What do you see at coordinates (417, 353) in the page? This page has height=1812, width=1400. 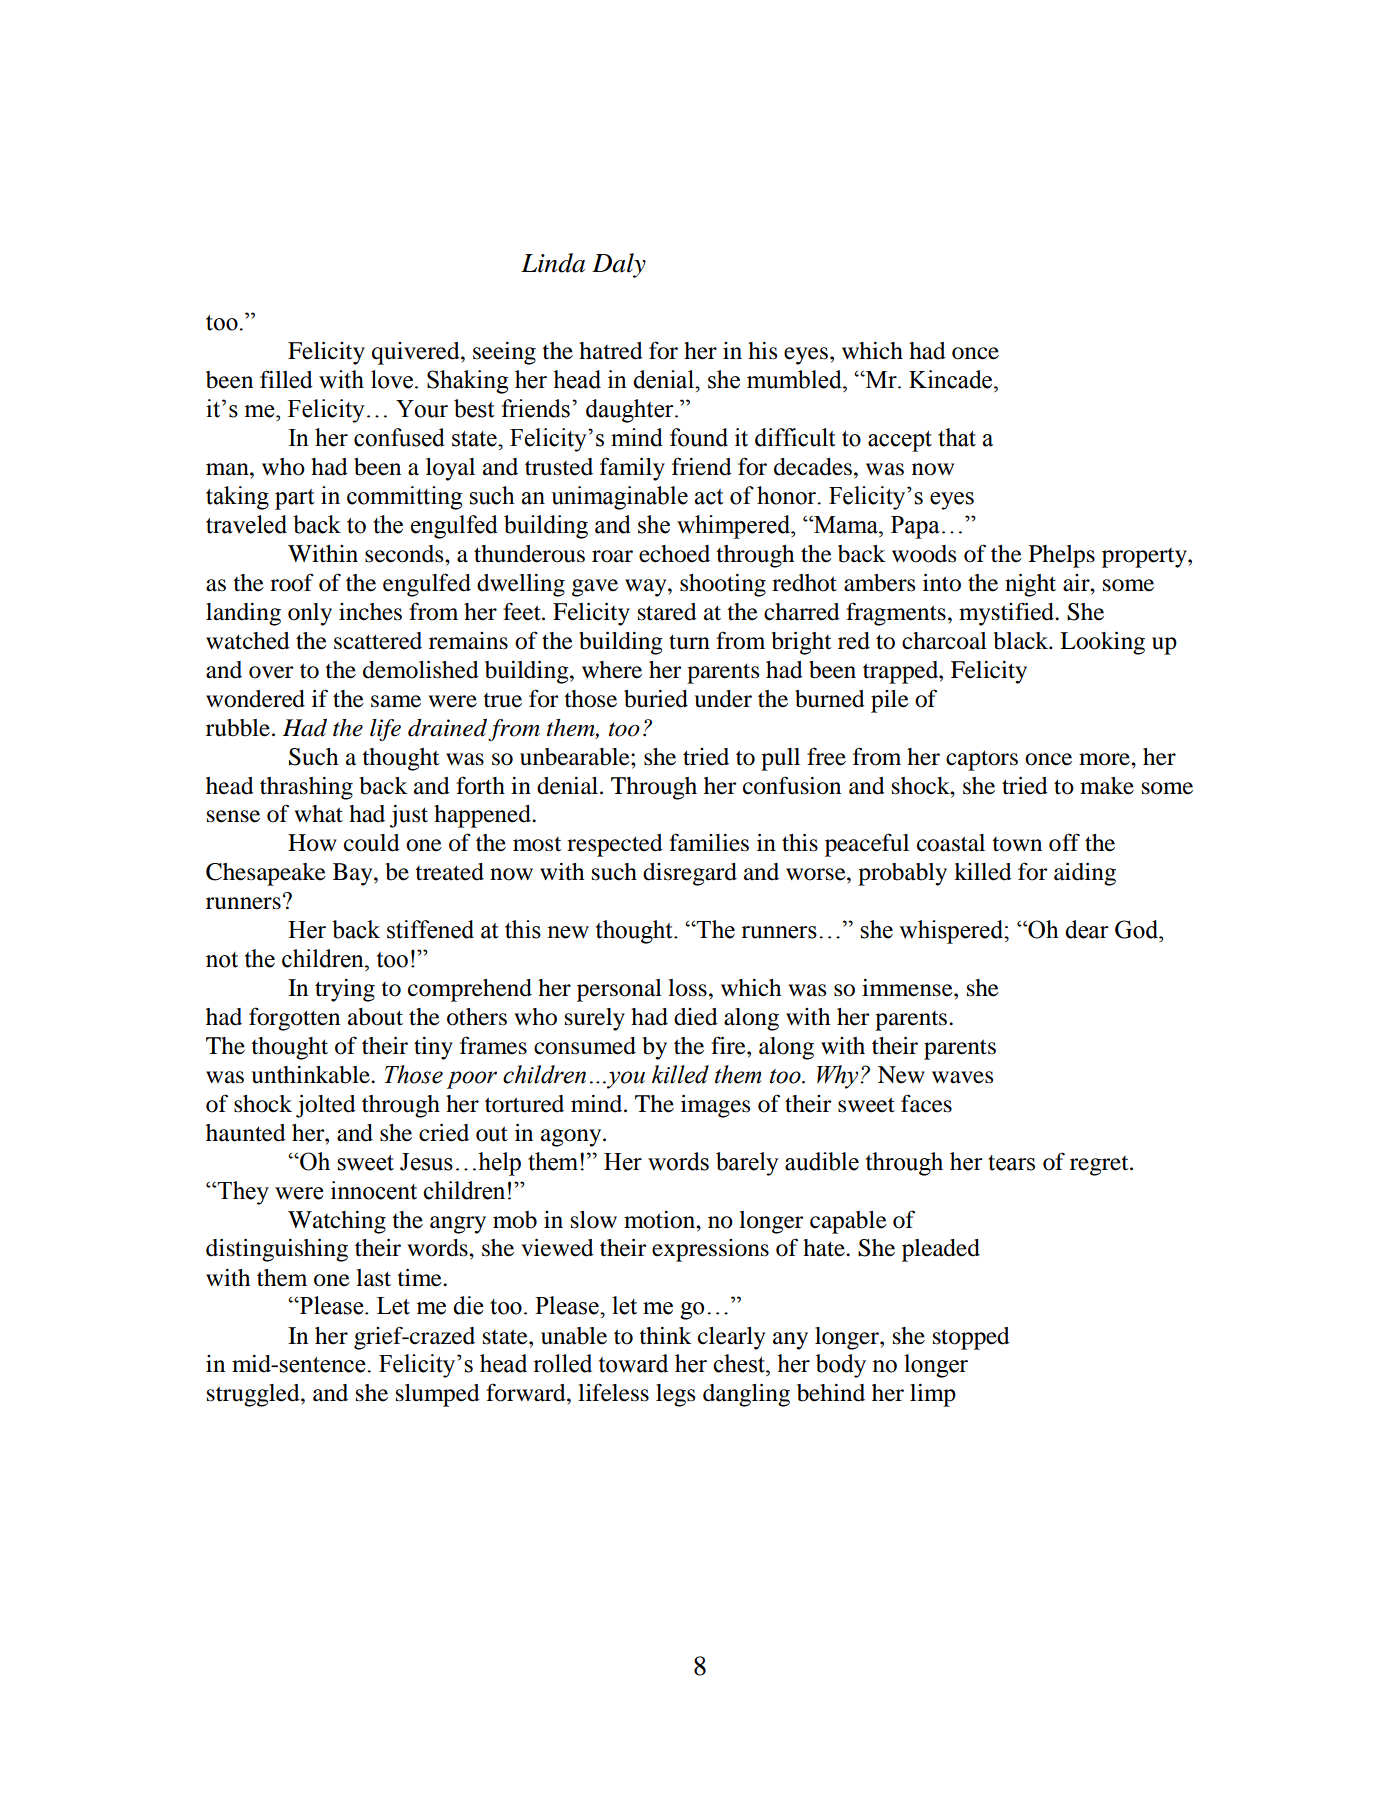 I see `quivered` at bounding box center [417, 353].
